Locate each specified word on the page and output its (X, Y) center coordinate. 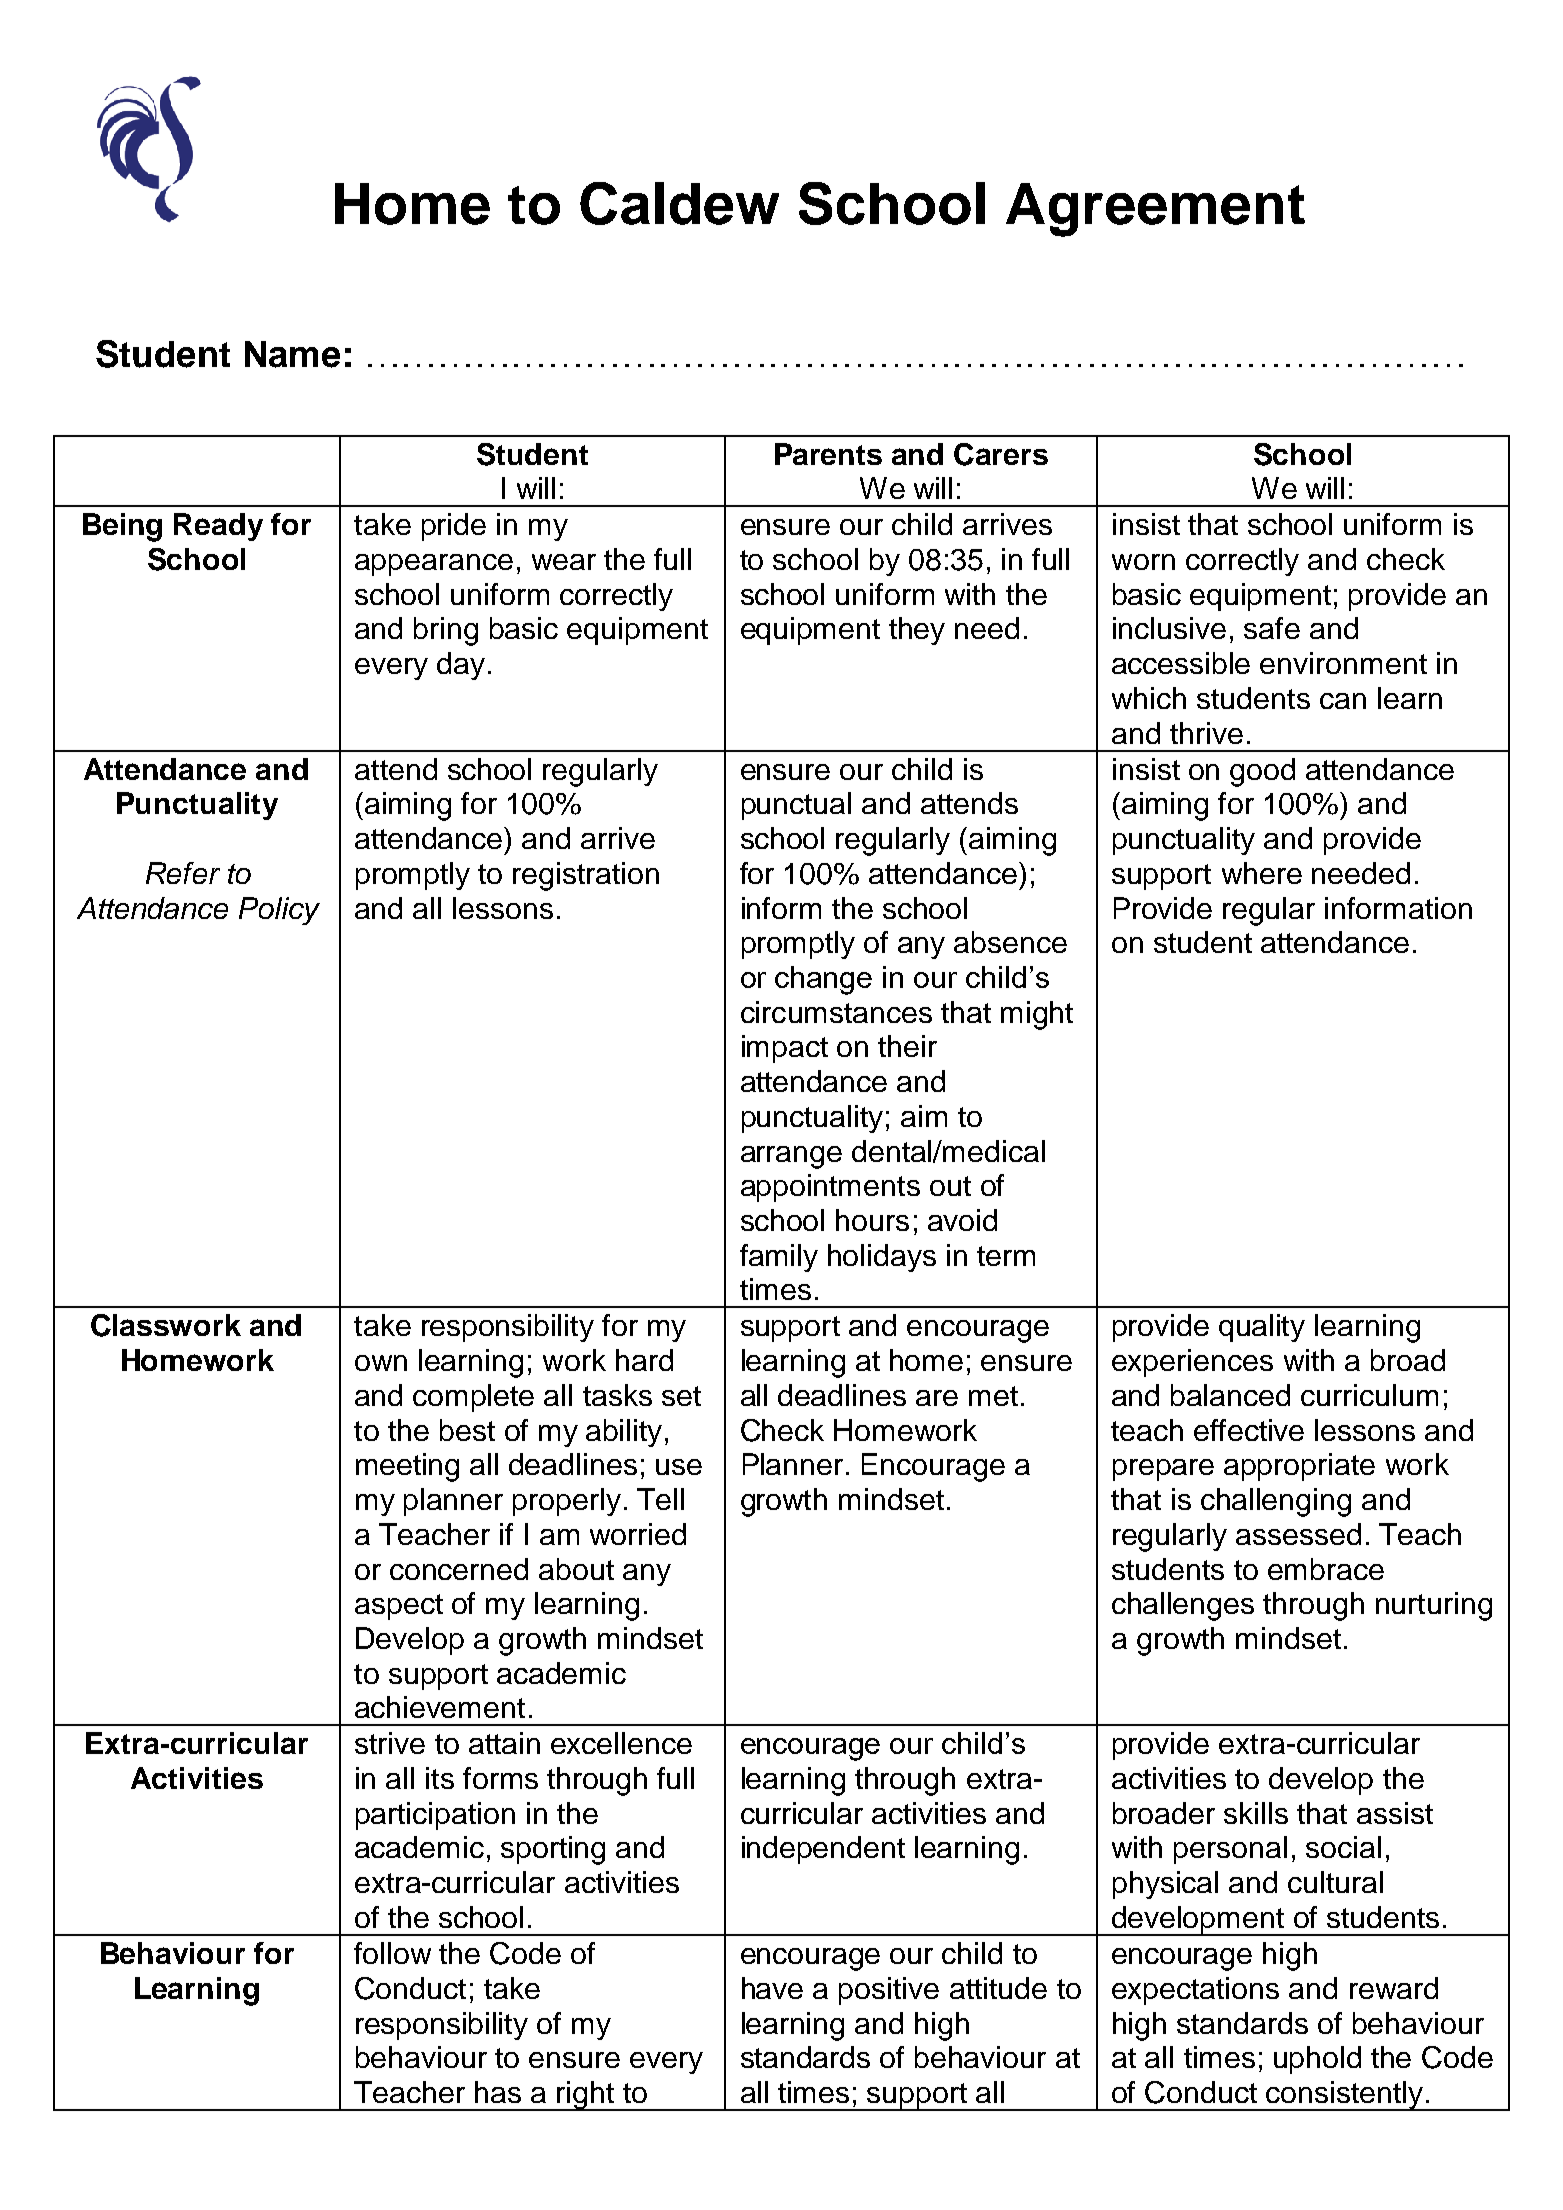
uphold (1317, 2060)
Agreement (1155, 210)
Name (292, 354)
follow (392, 1953)
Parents (828, 454)
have (772, 1988)
